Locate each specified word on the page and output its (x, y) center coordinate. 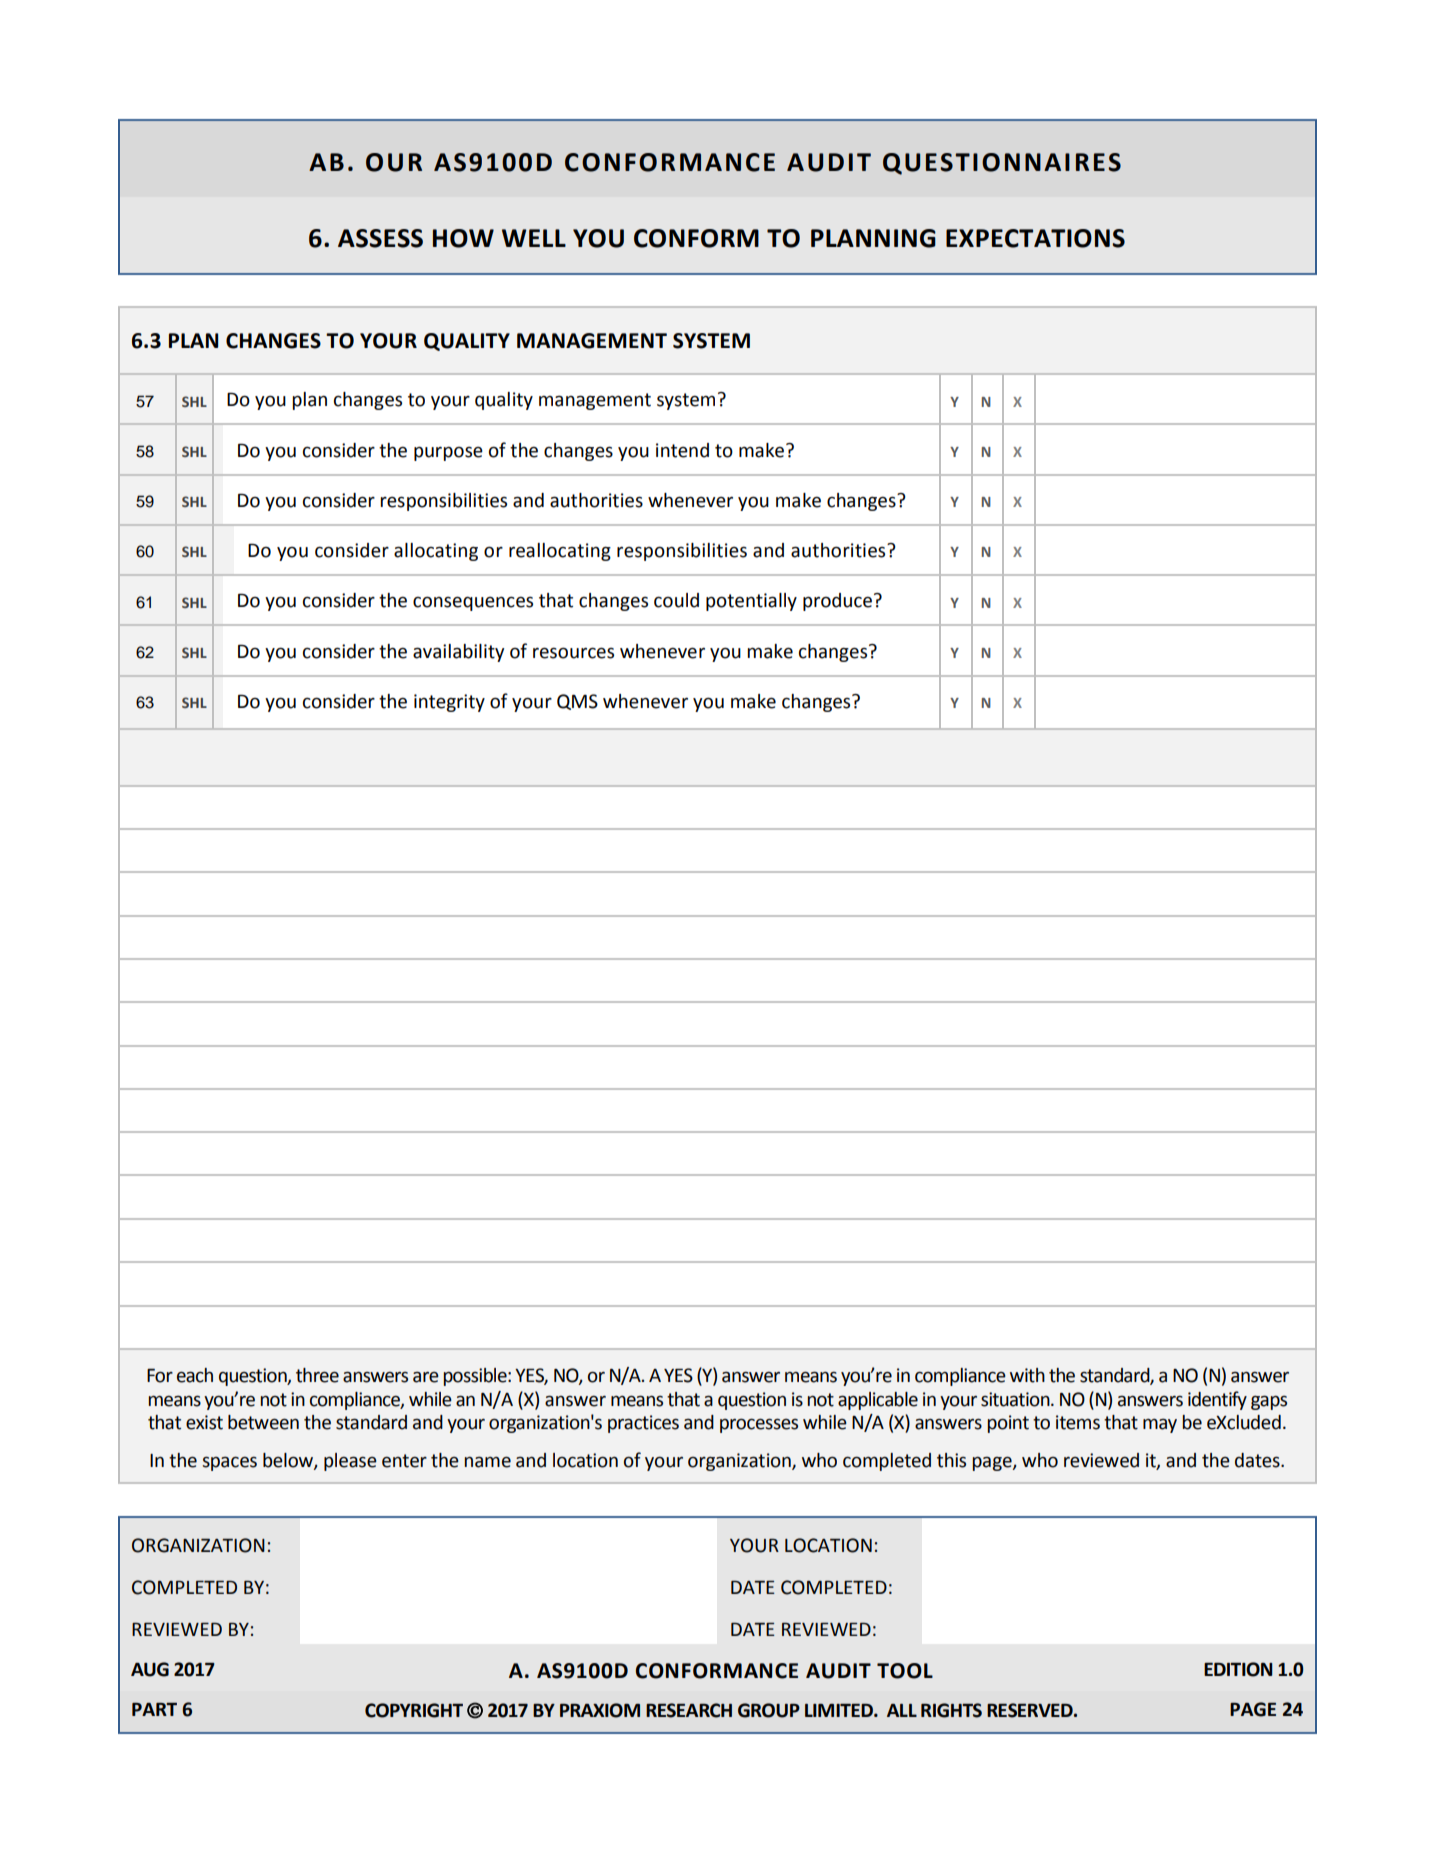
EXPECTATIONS (1035, 238)
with (1027, 1375)
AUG (150, 1669)
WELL (534, 238)
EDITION (1238, 1669)
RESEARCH (689, 1710)
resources (573, 653)
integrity (449, 703)
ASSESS (380, 238)
